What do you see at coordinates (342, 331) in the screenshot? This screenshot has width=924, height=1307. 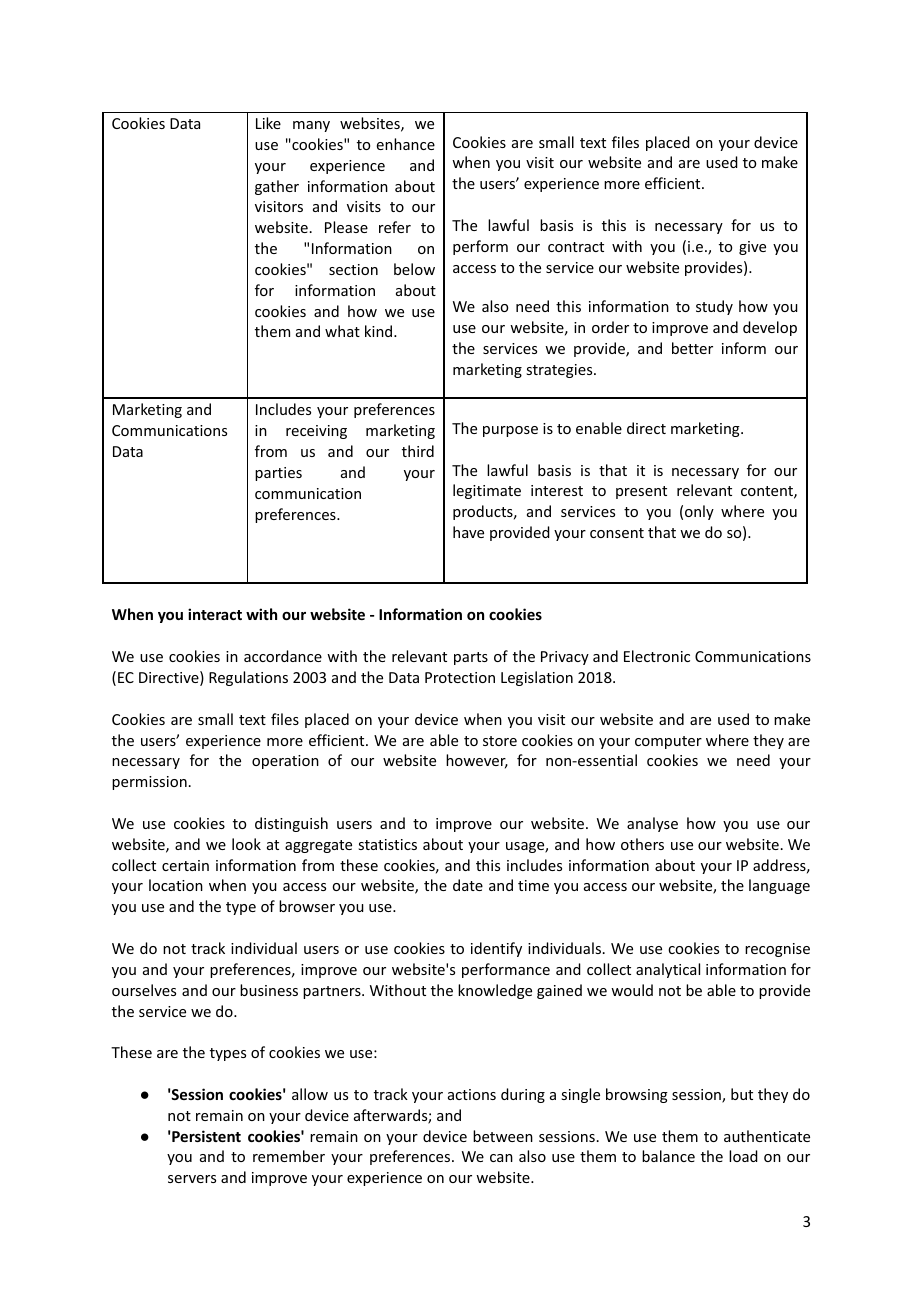 I see `what` at bounding box center [342, 331].
